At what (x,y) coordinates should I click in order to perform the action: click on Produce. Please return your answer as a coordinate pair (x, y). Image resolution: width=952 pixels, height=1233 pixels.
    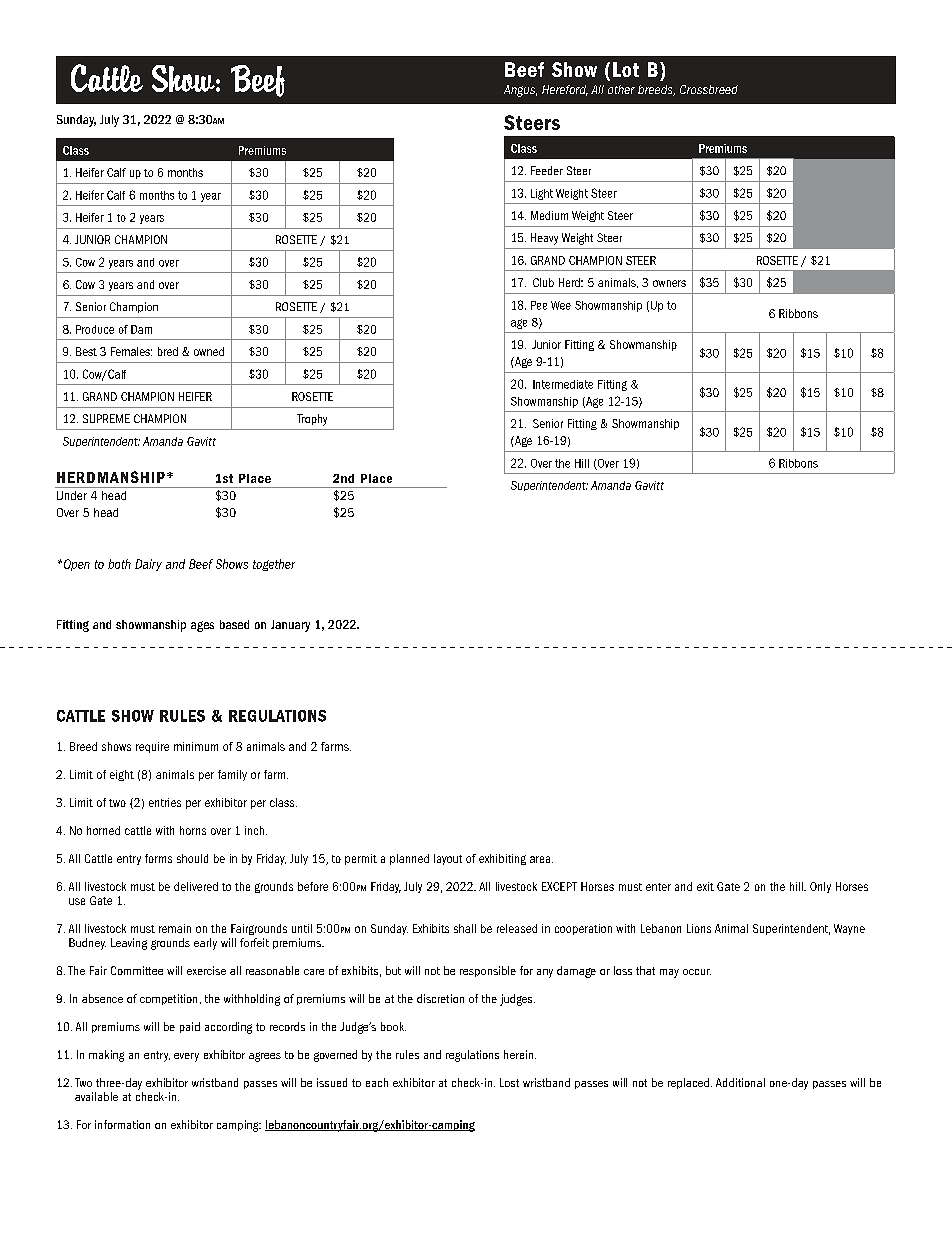
    Looking at the image, I should click on (95, 329).
